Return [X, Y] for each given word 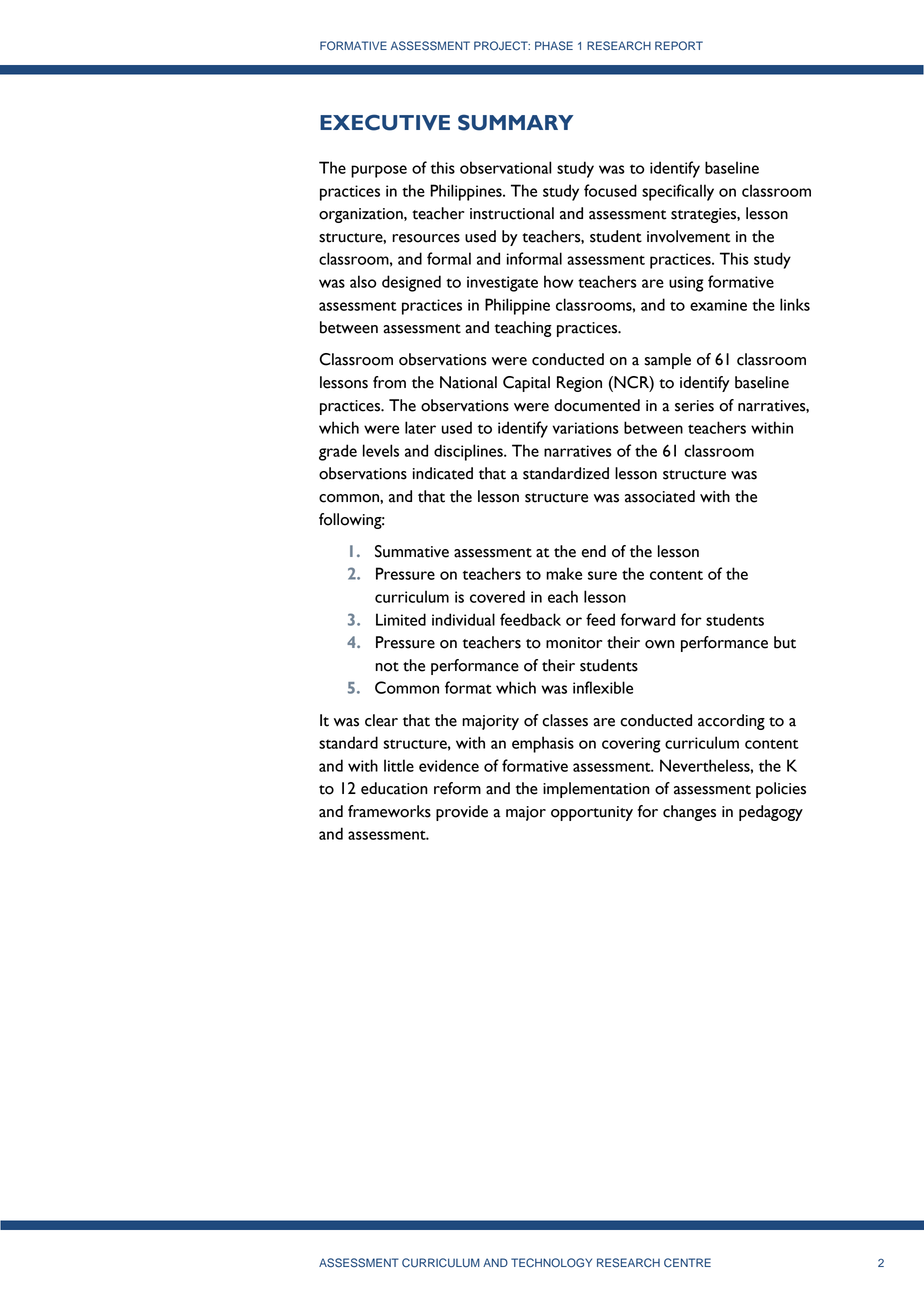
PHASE [554, 46]
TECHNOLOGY [551, 1263]
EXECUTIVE [385, 122]
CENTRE [687, 1263]
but [785, 642]
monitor [574, 643]
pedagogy [771, 813]
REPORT [679, 46]
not [387, 667]
